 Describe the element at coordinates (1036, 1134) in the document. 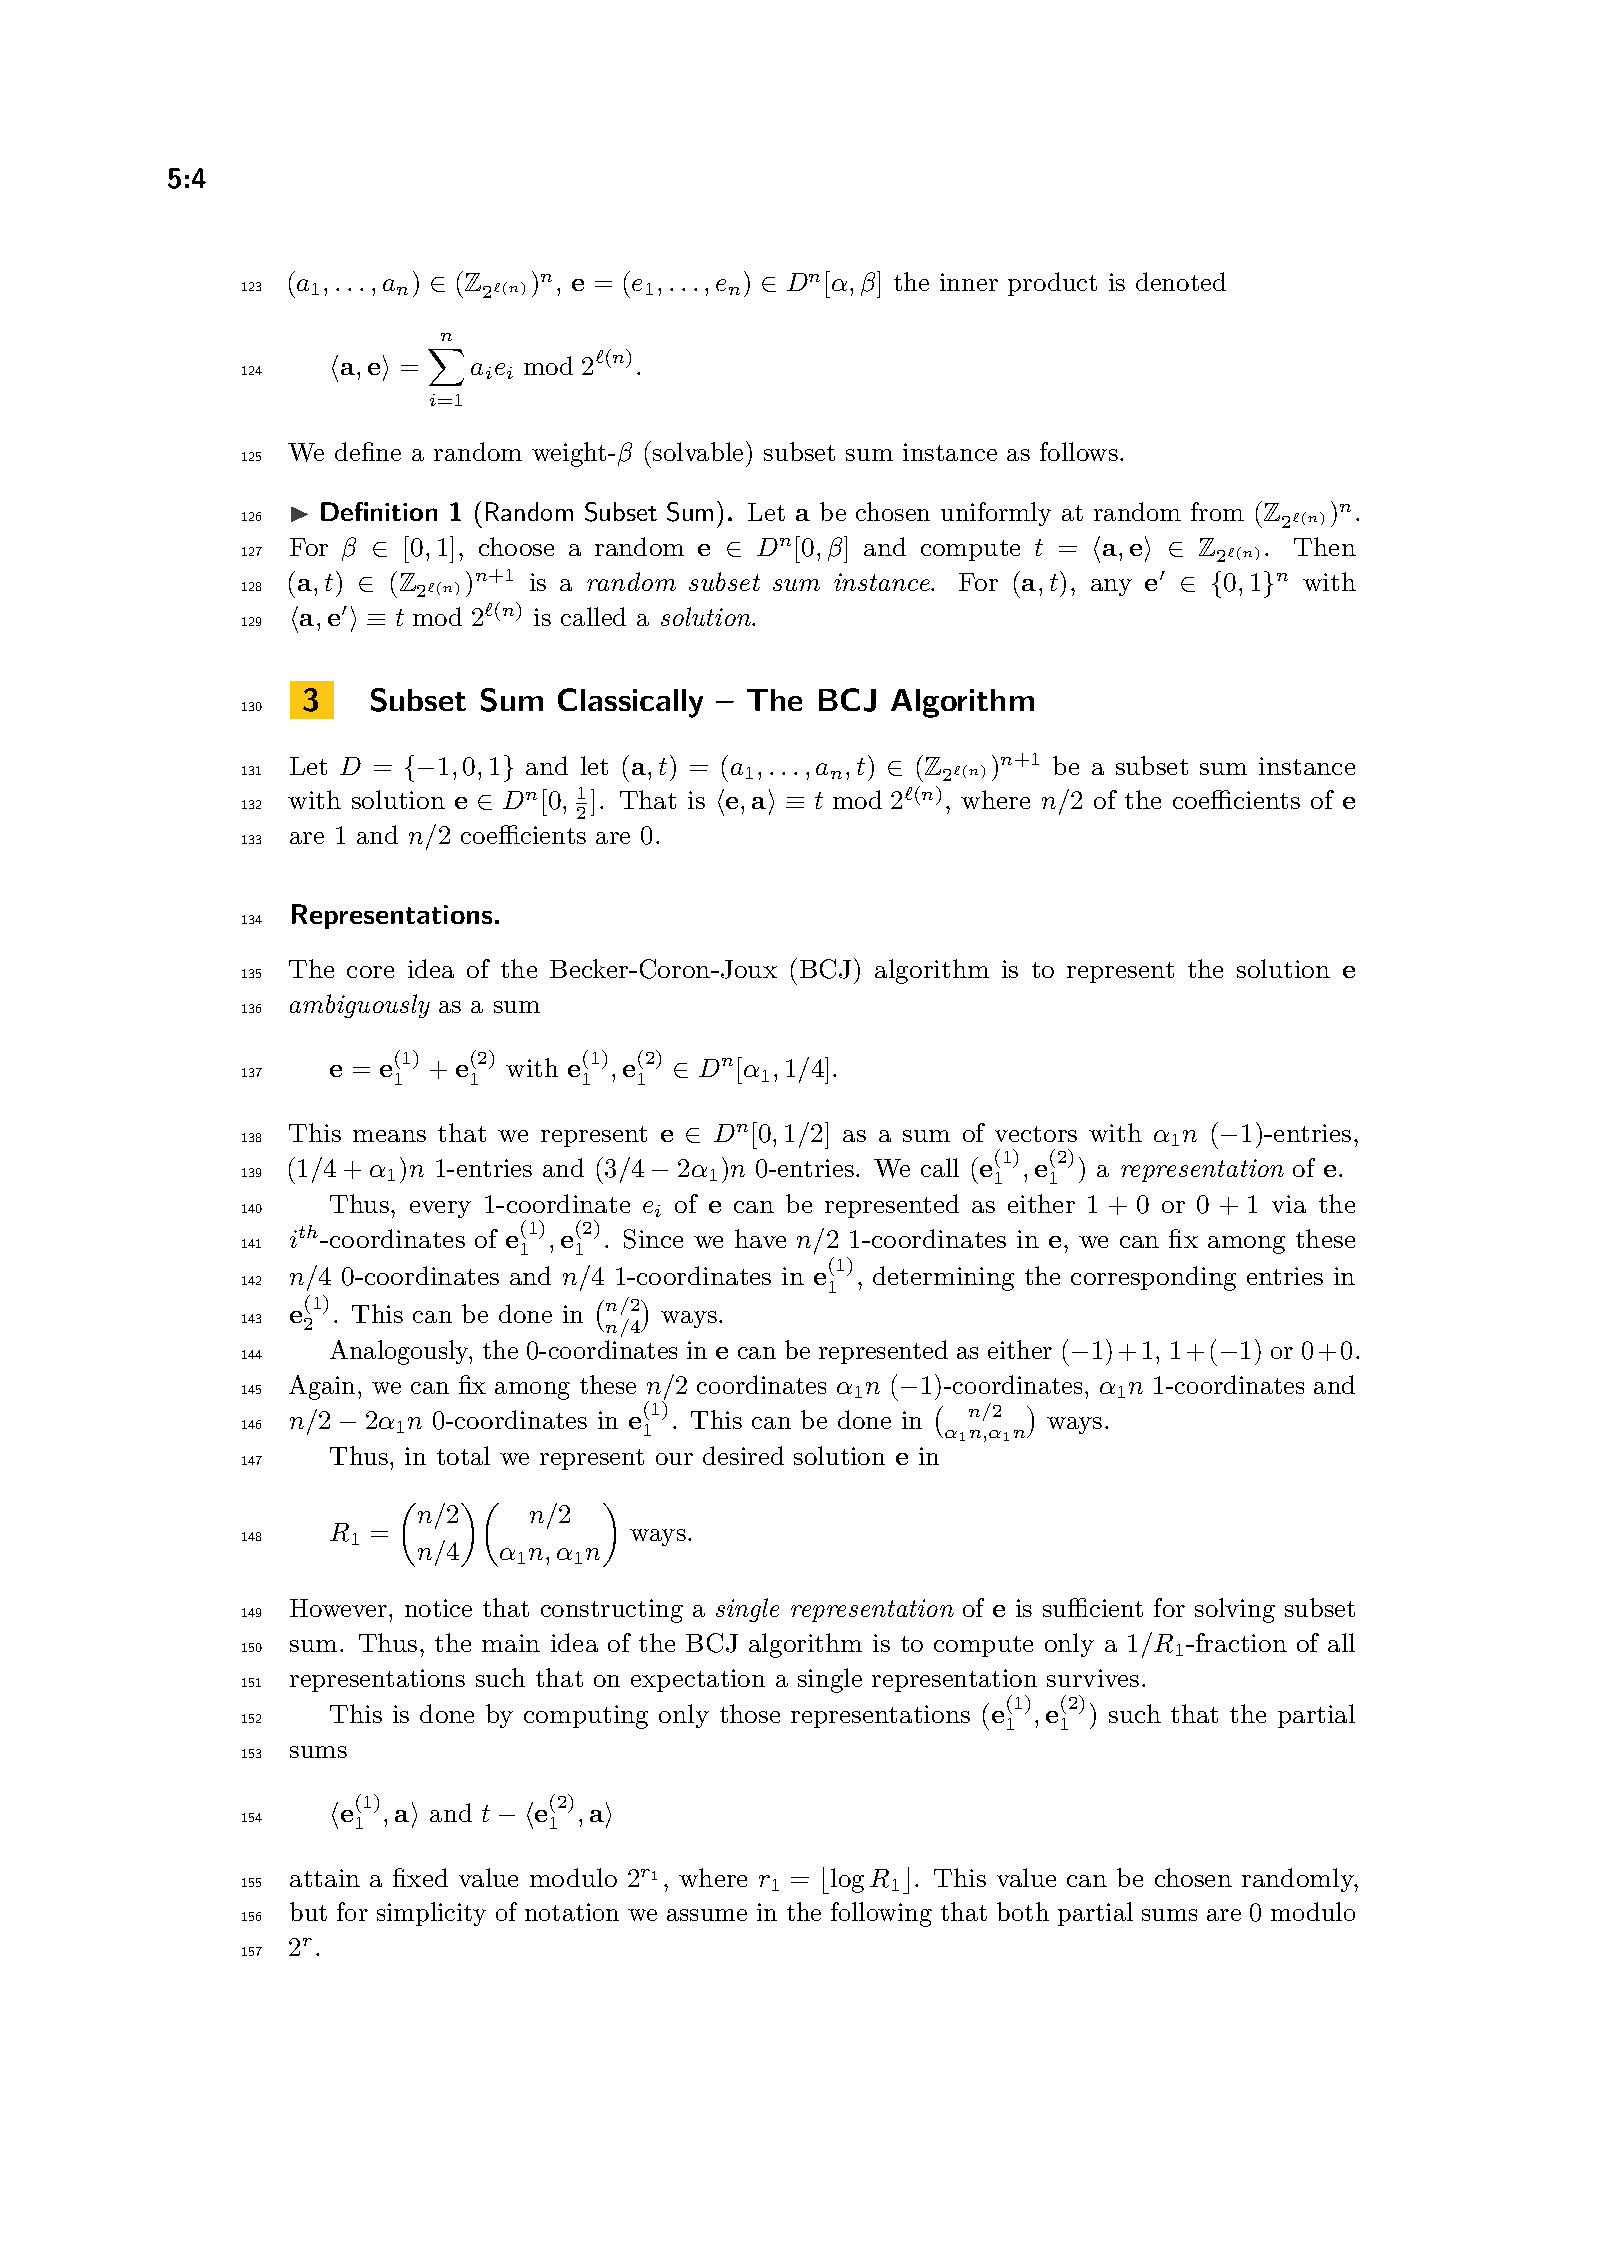

I see `vectors` at that location.
